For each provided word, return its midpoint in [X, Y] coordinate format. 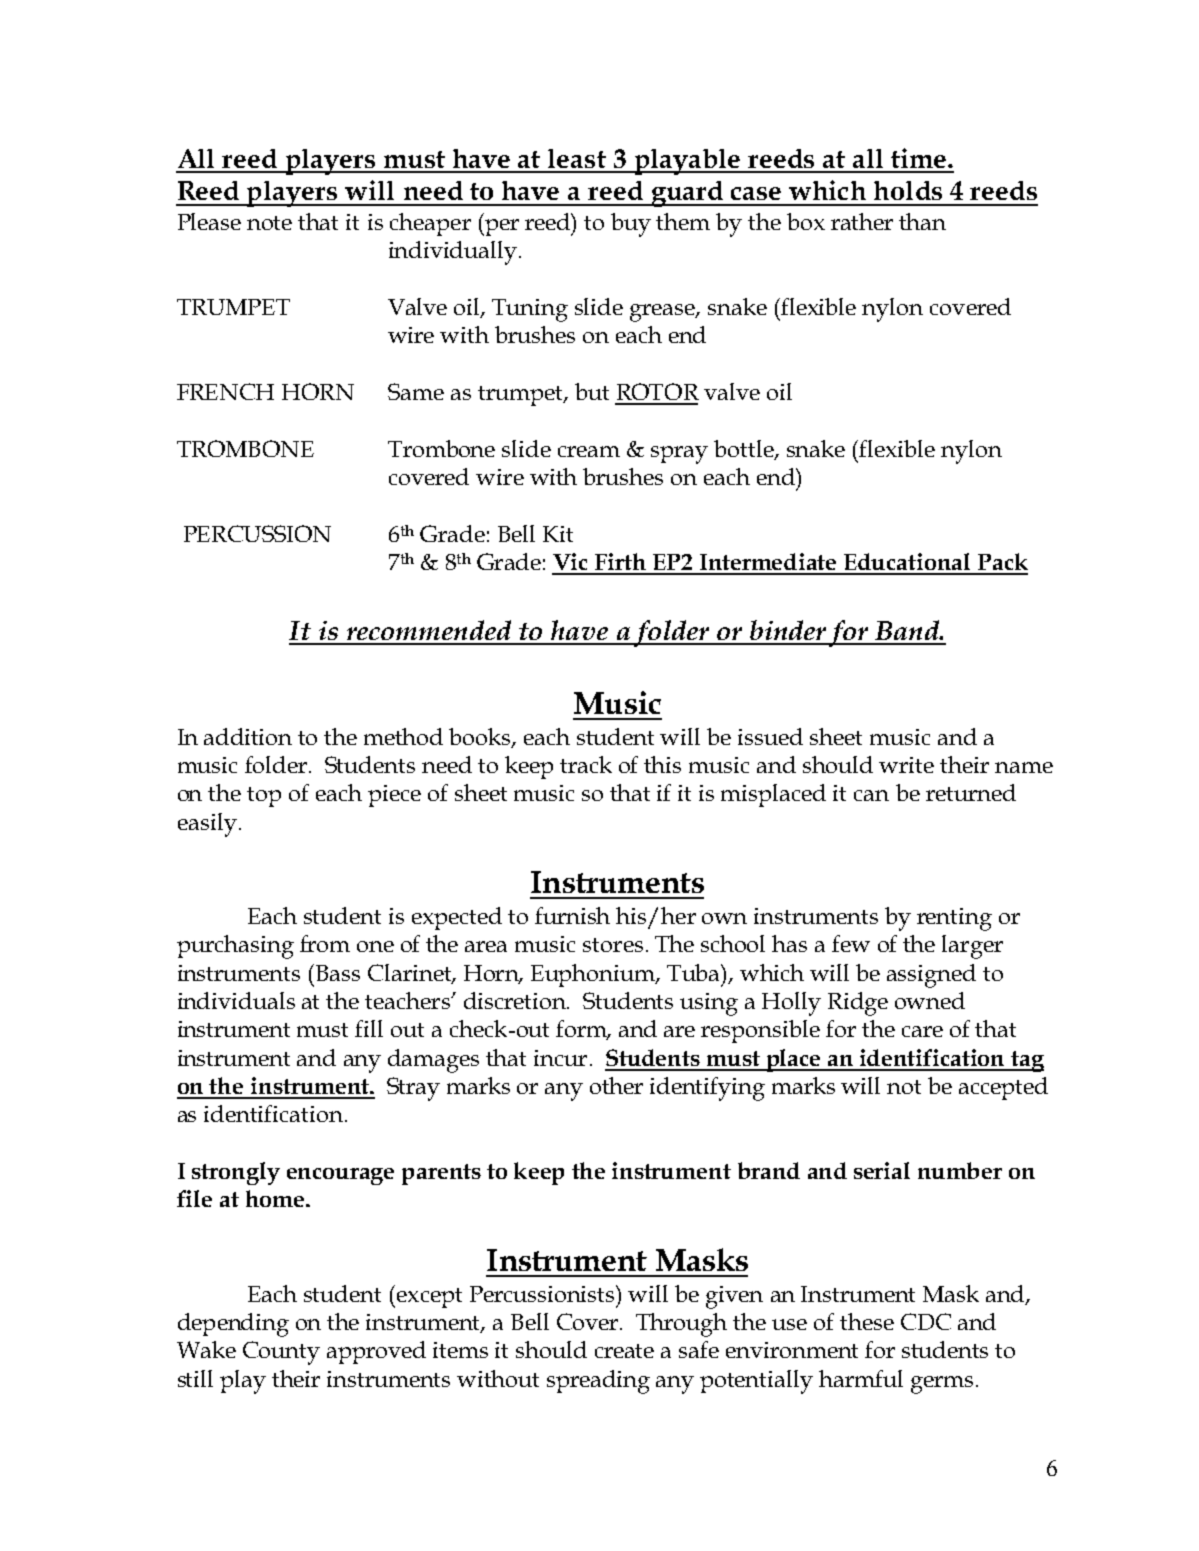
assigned [931, 976]
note [269, 223]
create [624, 1351]
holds [908, 190]
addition [248, 736]
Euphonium [594, 975]
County [281, 1353]
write [906, 765]
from [325, 943]
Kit [558, 534]
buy [631, 225]
